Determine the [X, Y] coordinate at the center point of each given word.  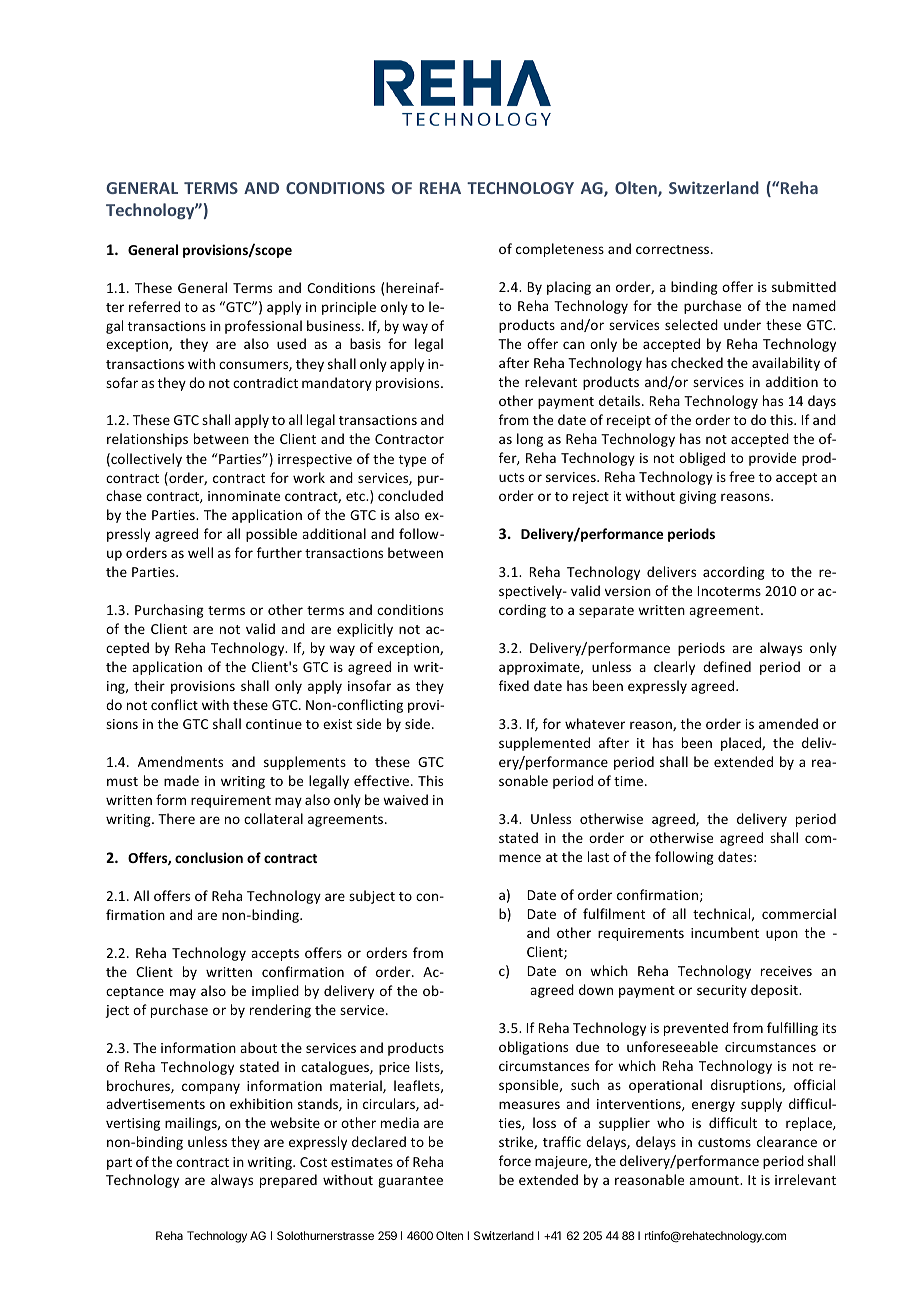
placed [742, 744]
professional [263, 327]
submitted [804, 286]
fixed [514, 685]
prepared [288, 1181]
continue [274, 724]
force [515, 1160]
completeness [560, 250]
